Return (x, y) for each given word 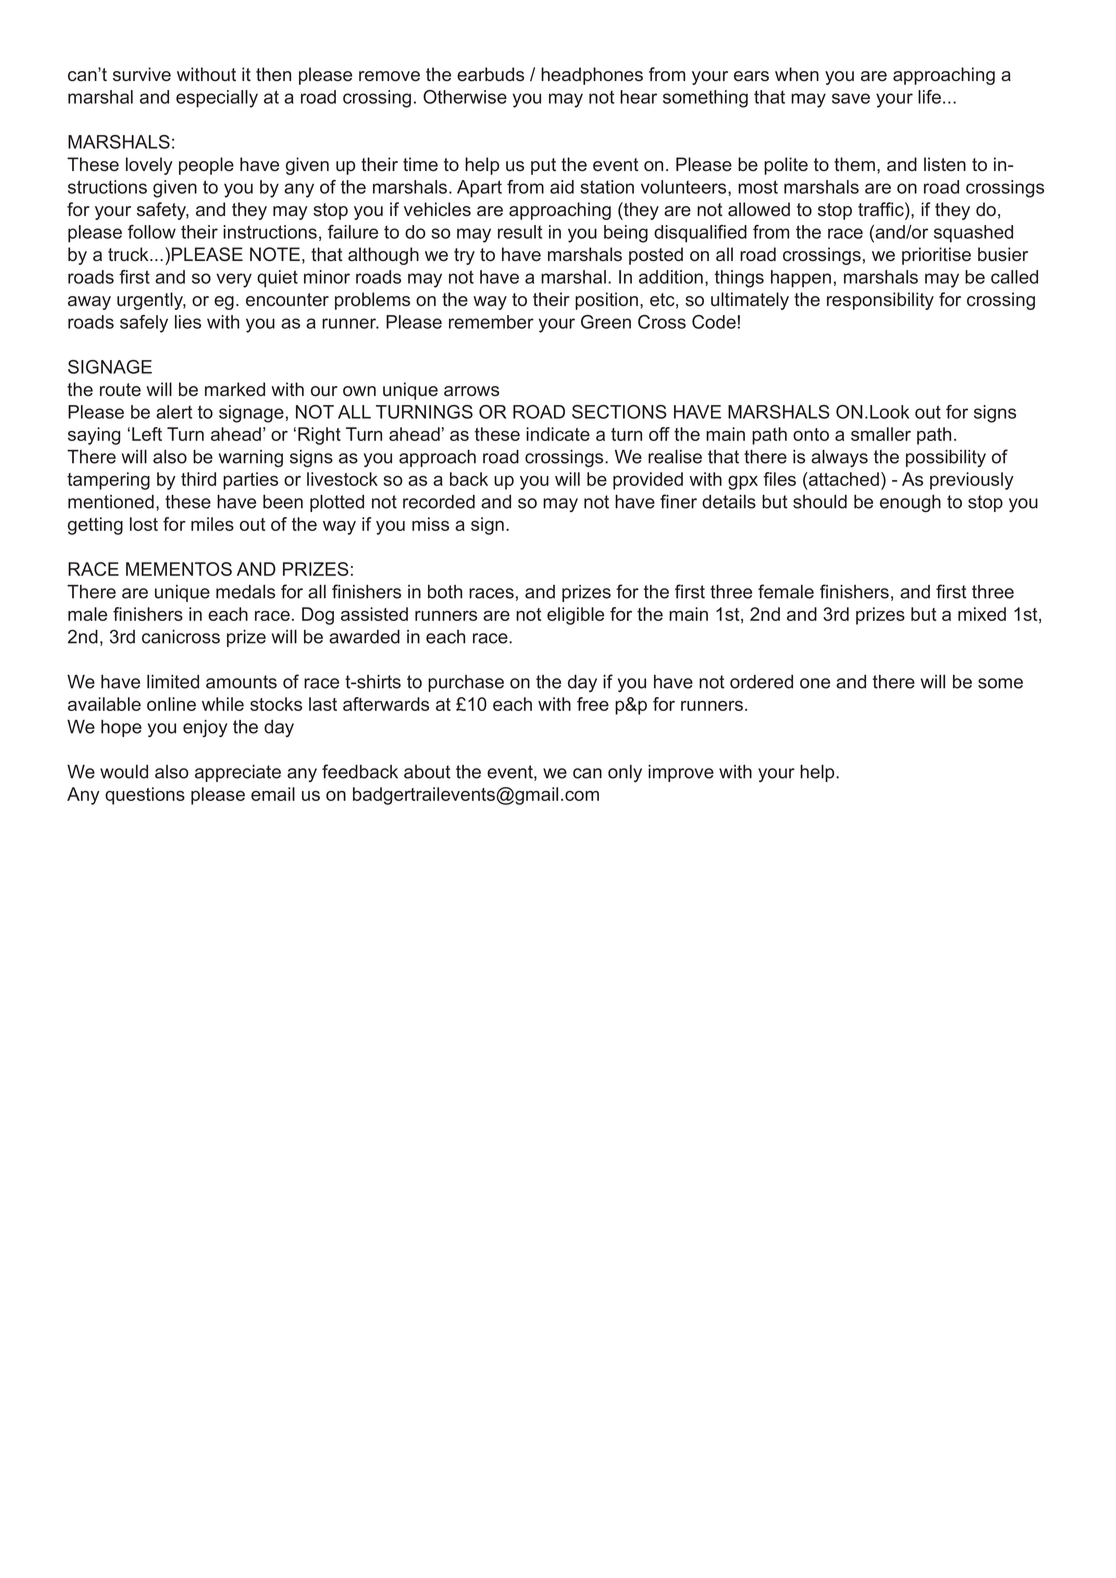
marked (235, 389)
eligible (575, 616)
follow (152, 232)
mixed (982, 614)
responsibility (880, 301)
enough (910, 503)
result (520, 232)
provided (648, 481)
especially (217, 99)
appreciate (238, 773)
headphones (592, 76)
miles (212, 524)
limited (173, 682)
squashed (973, 234)
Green (606, 322)
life (929, 97)
